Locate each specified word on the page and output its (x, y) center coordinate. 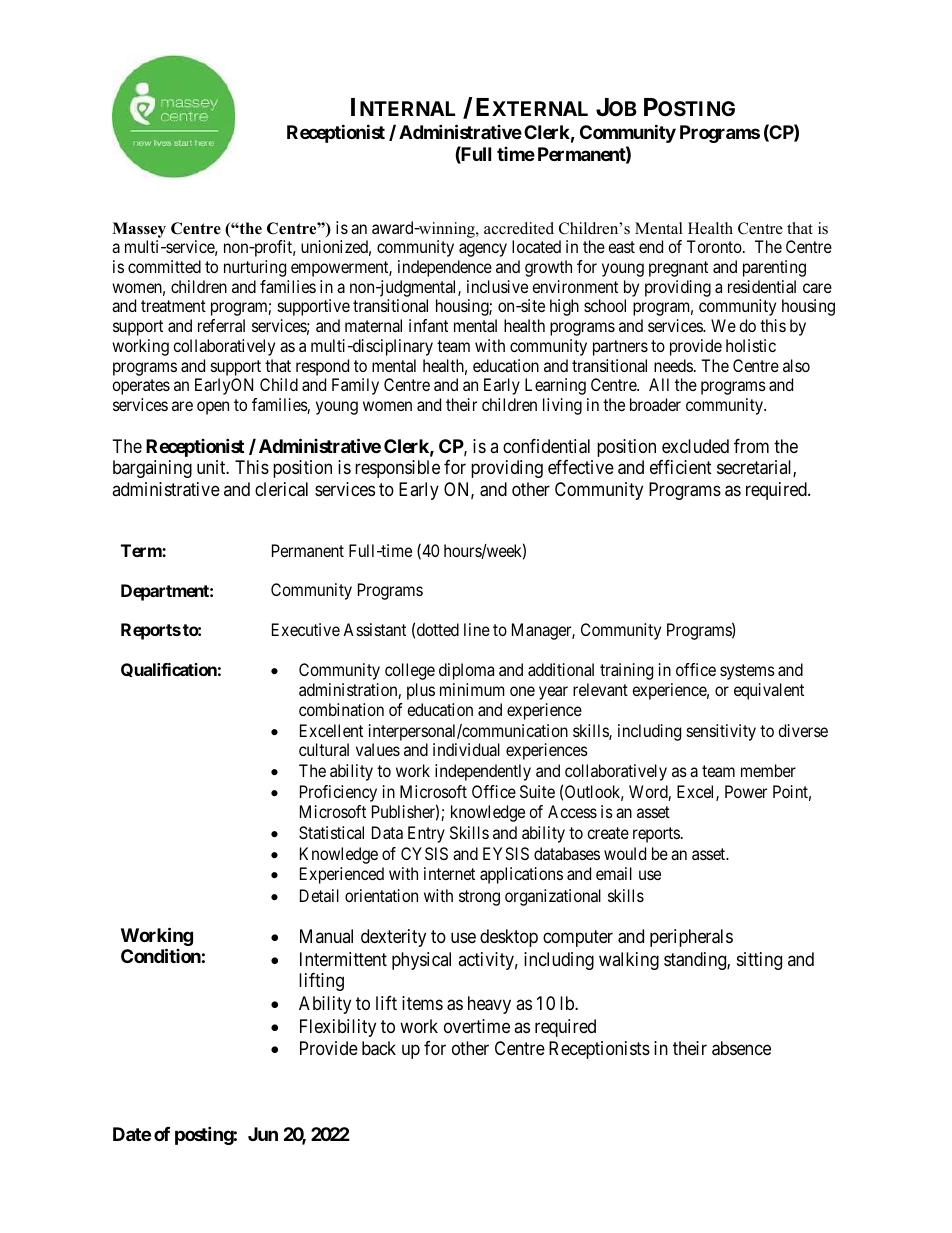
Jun (263, 1134)
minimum (472, 689)
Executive (306, 629)
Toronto (715, 246)
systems (747, 672)
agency (483, 250)
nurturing (255, 268)
